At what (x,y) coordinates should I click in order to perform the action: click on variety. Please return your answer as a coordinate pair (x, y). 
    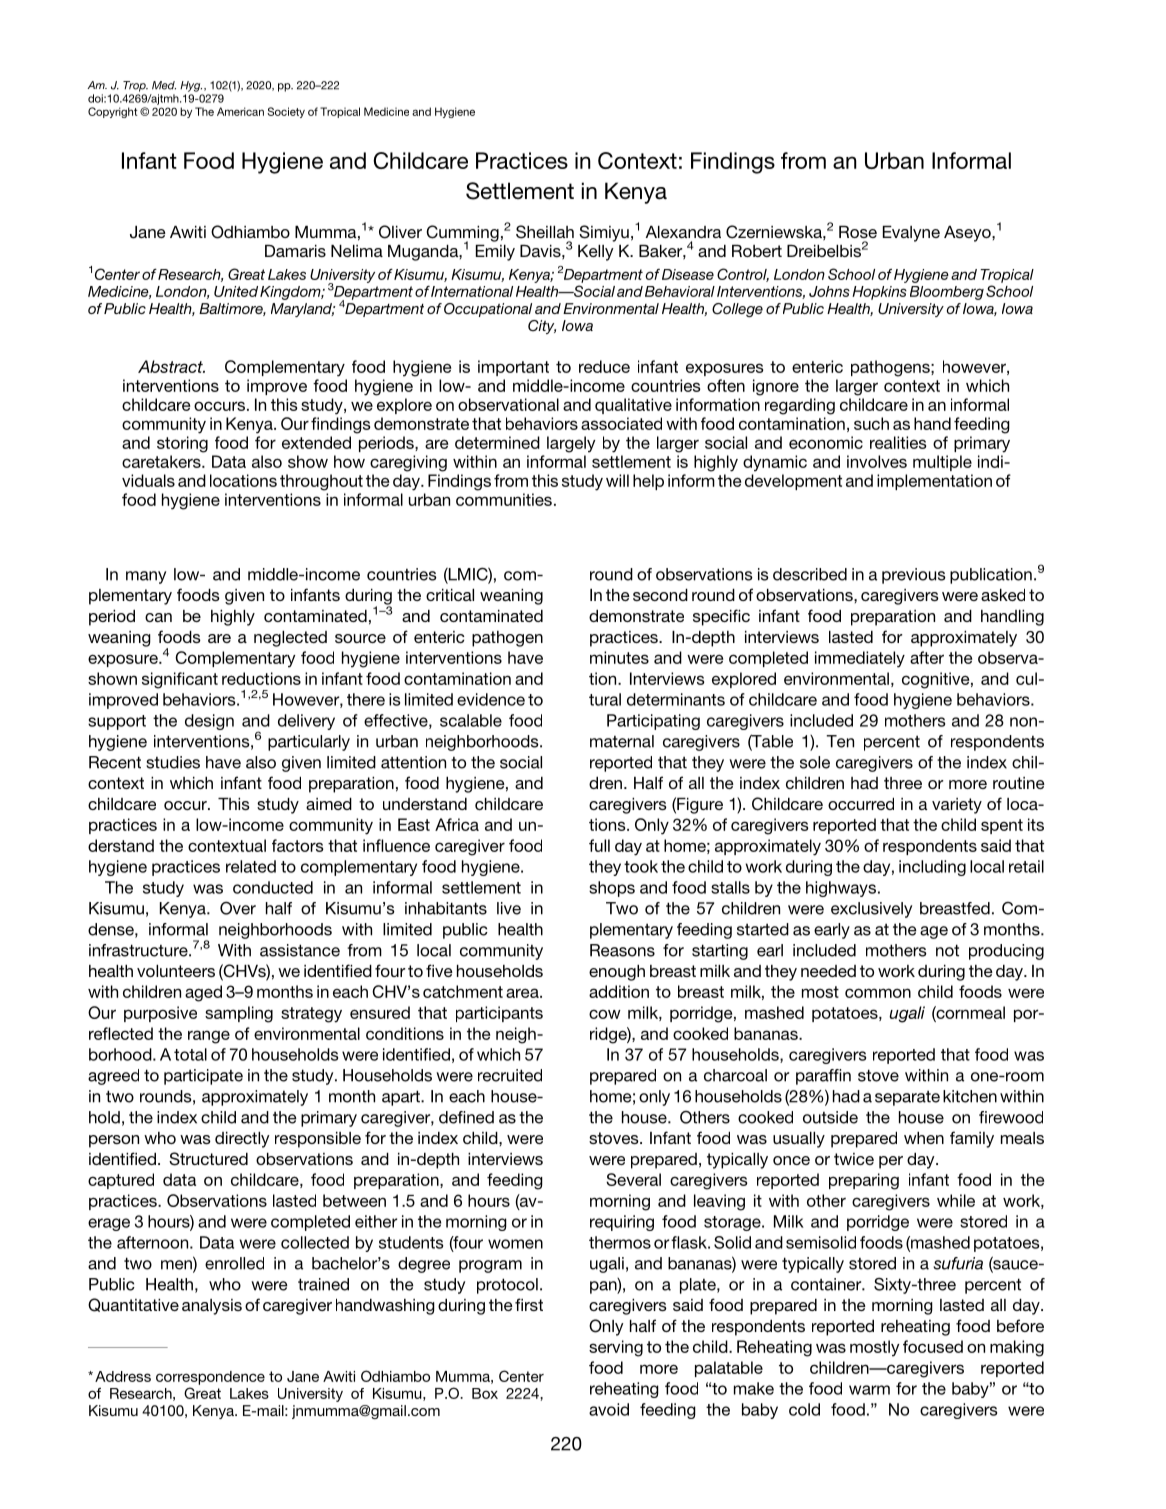
    Looking at the image, I should click on (957, 806).
